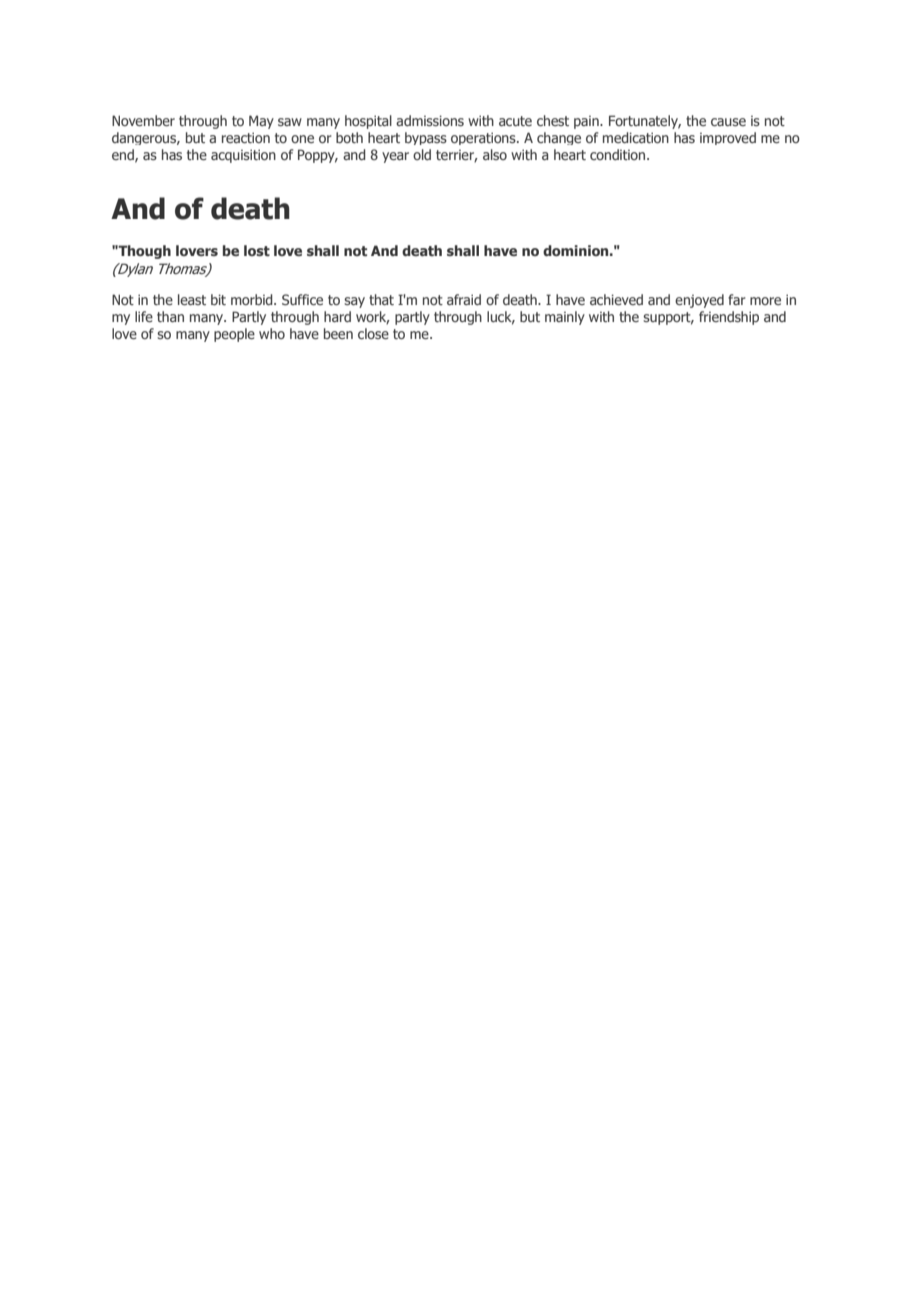 This screenshot has height=1308, width=924. Describe the element at coordinates (699, 301) in the screenshot. I see `enjoyed` at that location.
